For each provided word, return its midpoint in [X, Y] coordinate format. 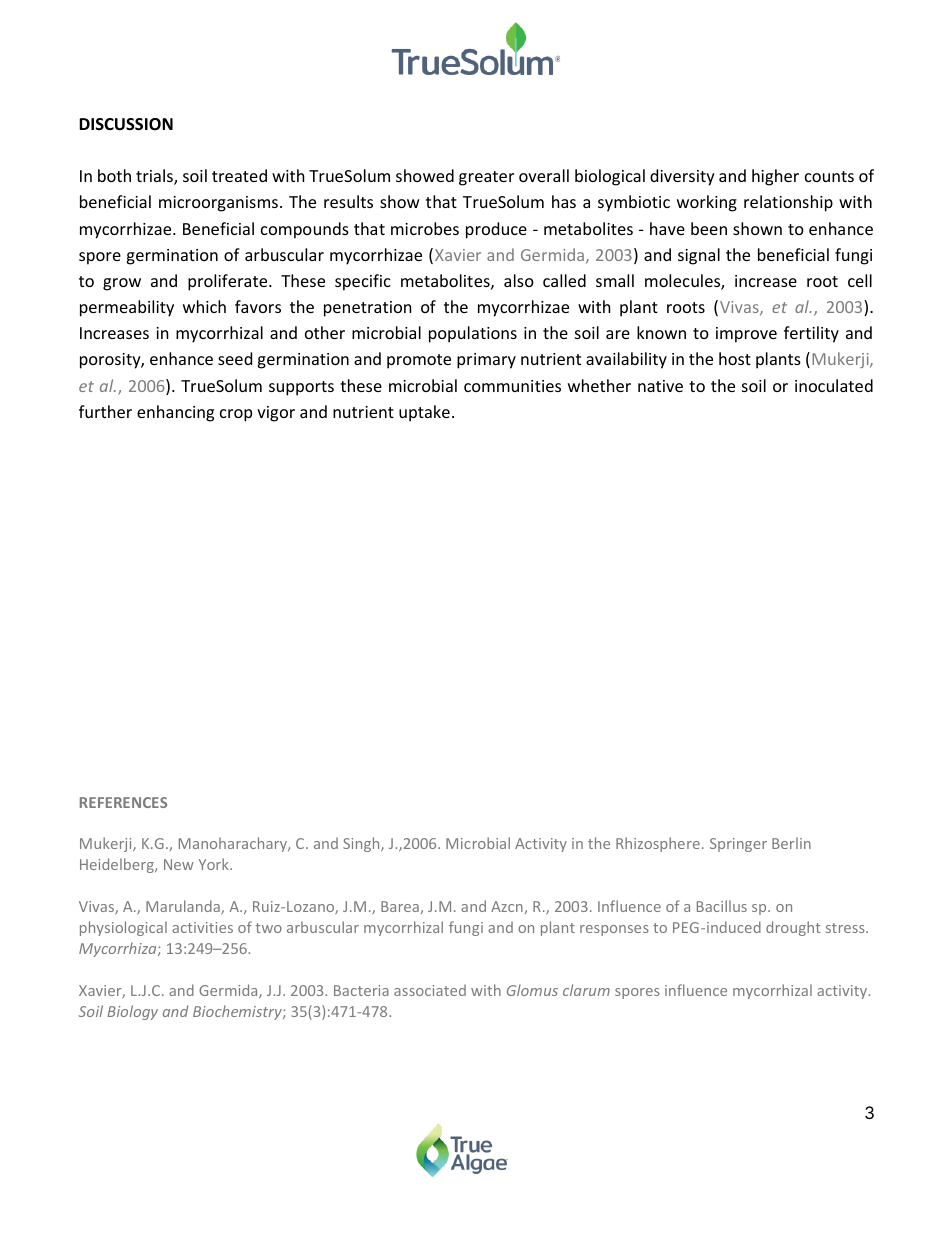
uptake [424, 413]
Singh [362, 844]
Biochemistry [238, 1012]
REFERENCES [123, 802]
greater [486, 178]
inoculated [834, 385]
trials [155, 177]
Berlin [791, 843]
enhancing [175, 413]
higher [775, 177]
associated [430, 990]
